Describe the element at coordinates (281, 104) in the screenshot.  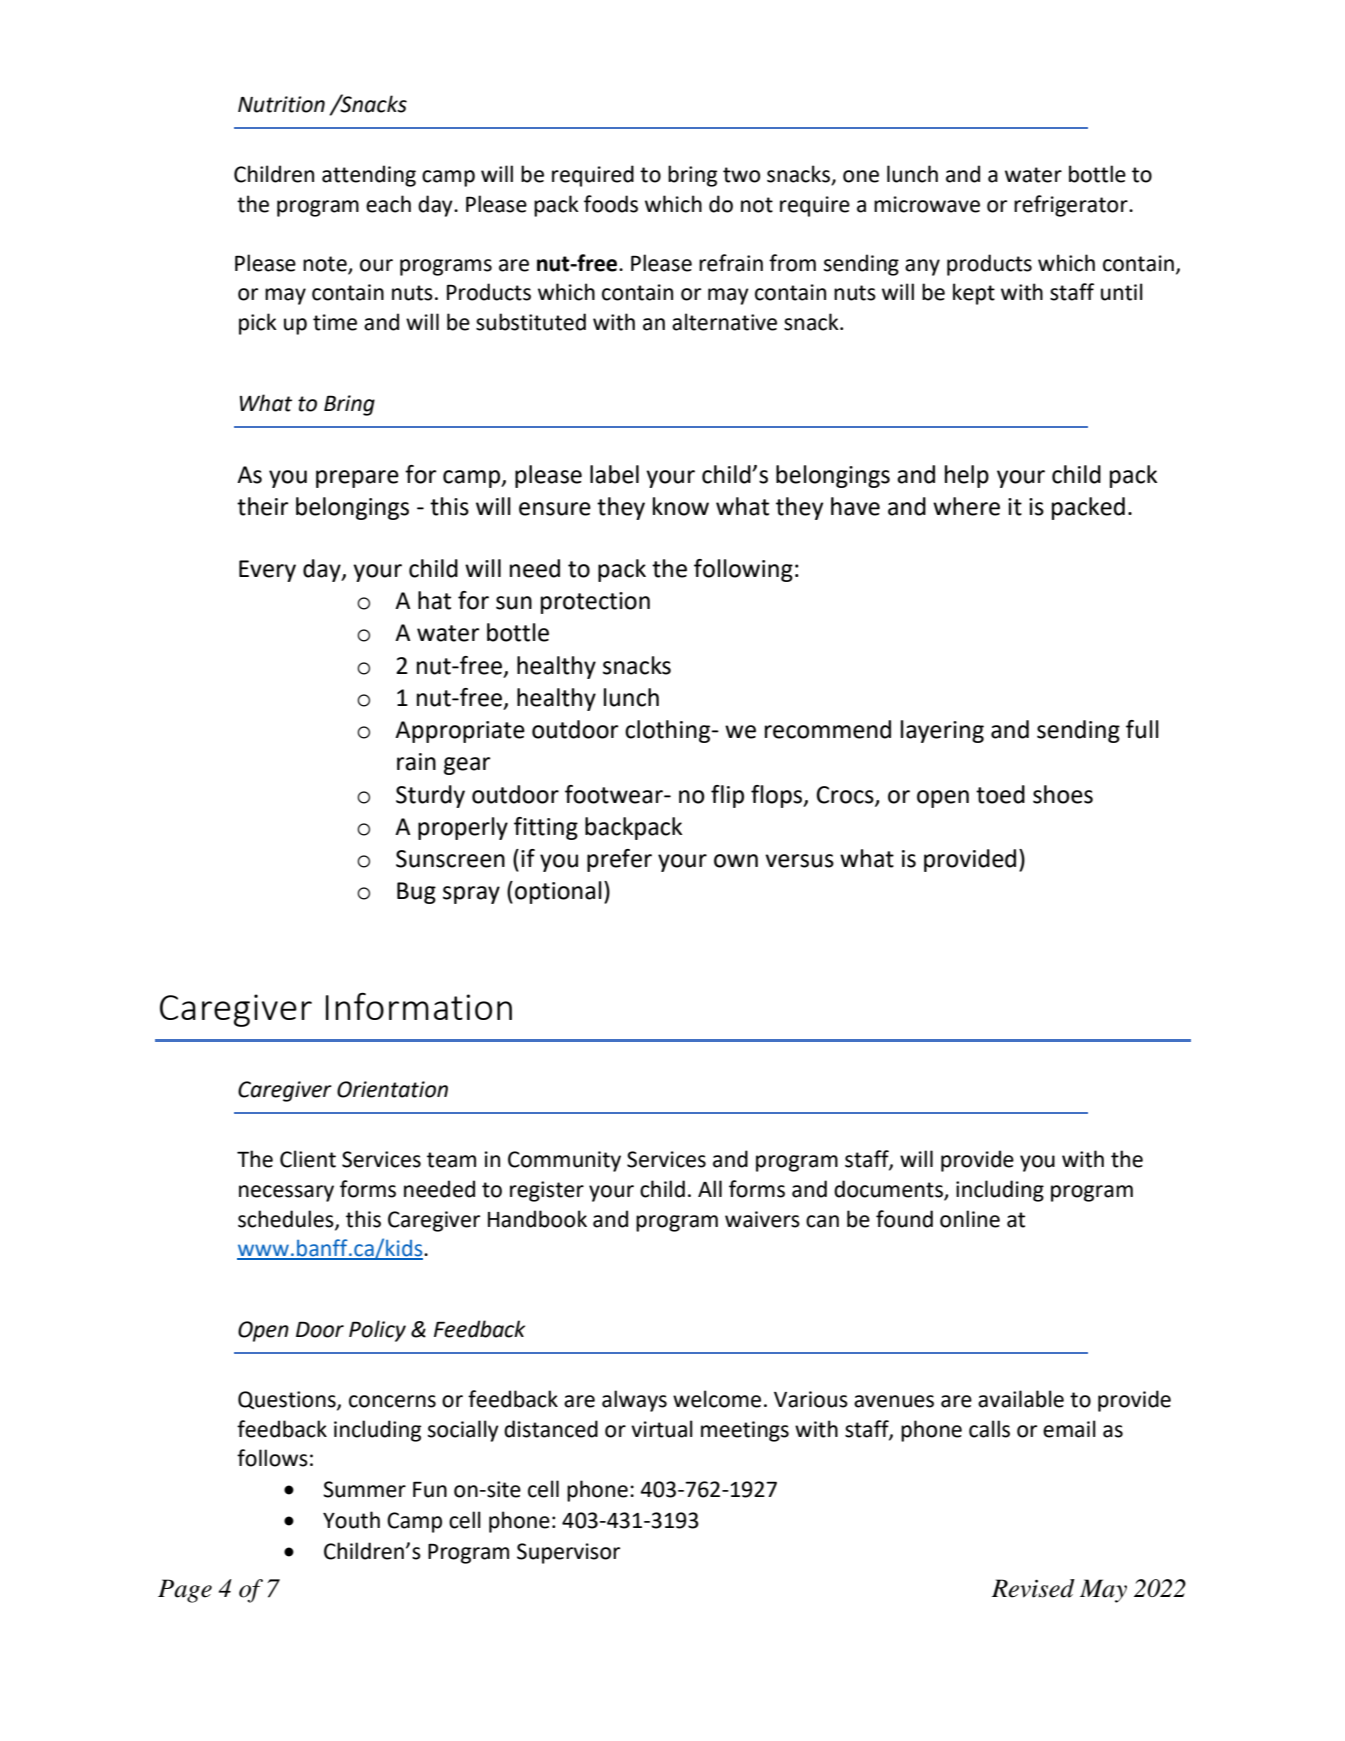
I see `Nutrition` at that location.
